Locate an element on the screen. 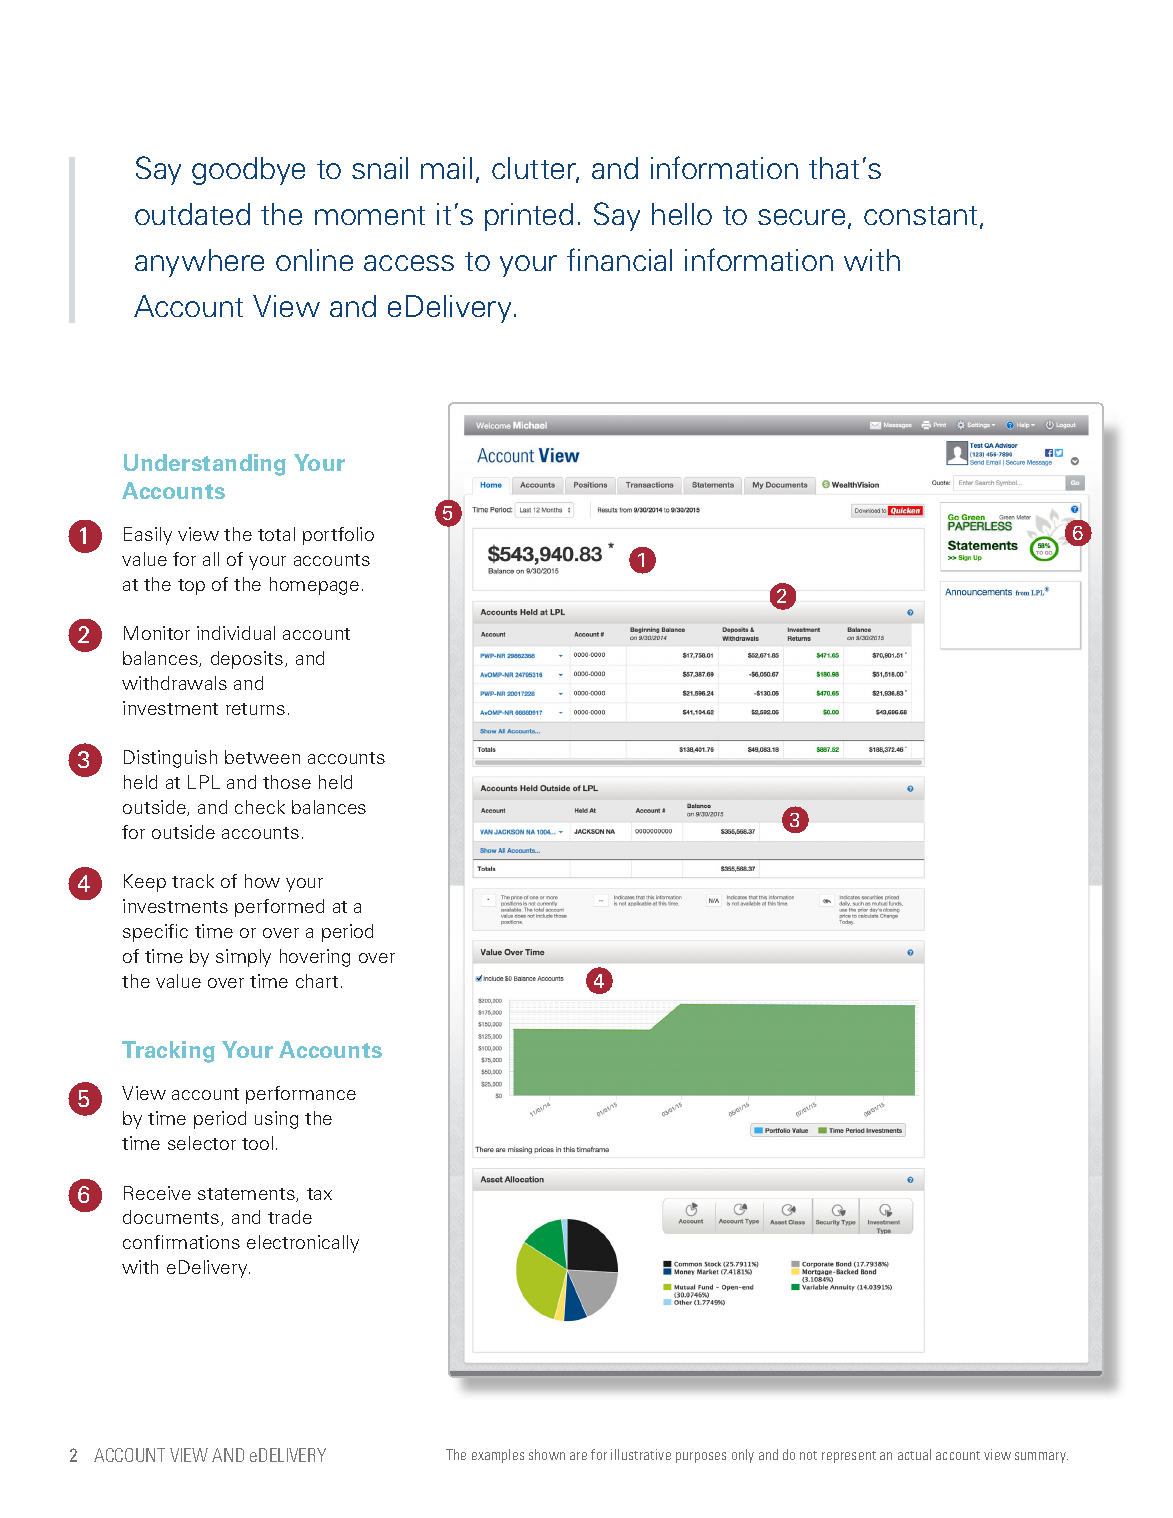 This screenshot has height=1518, width=1173. actual is located at coordinates (914, 1454).
